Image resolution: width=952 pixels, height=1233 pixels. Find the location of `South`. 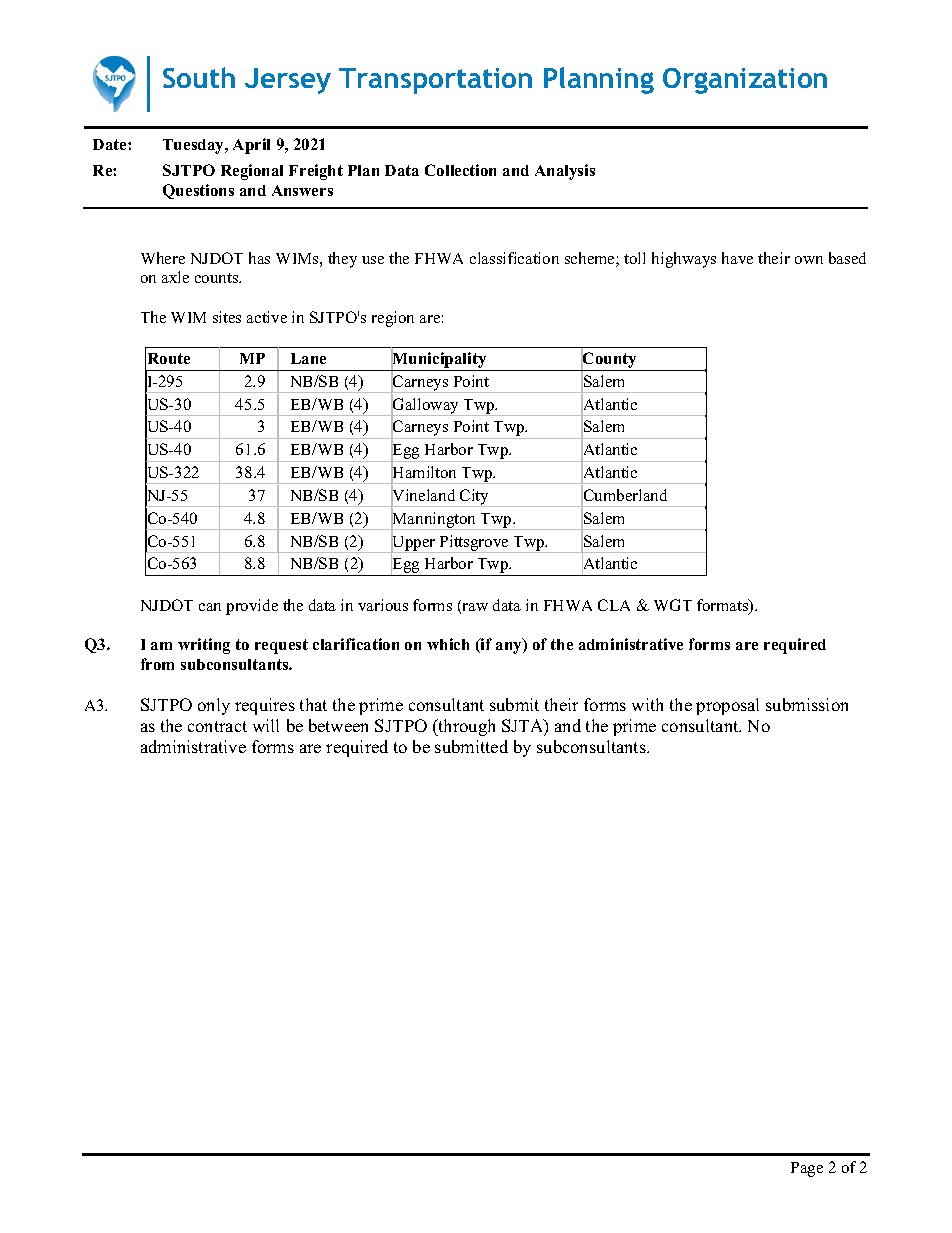

South is located at coordinates (199, 77).
